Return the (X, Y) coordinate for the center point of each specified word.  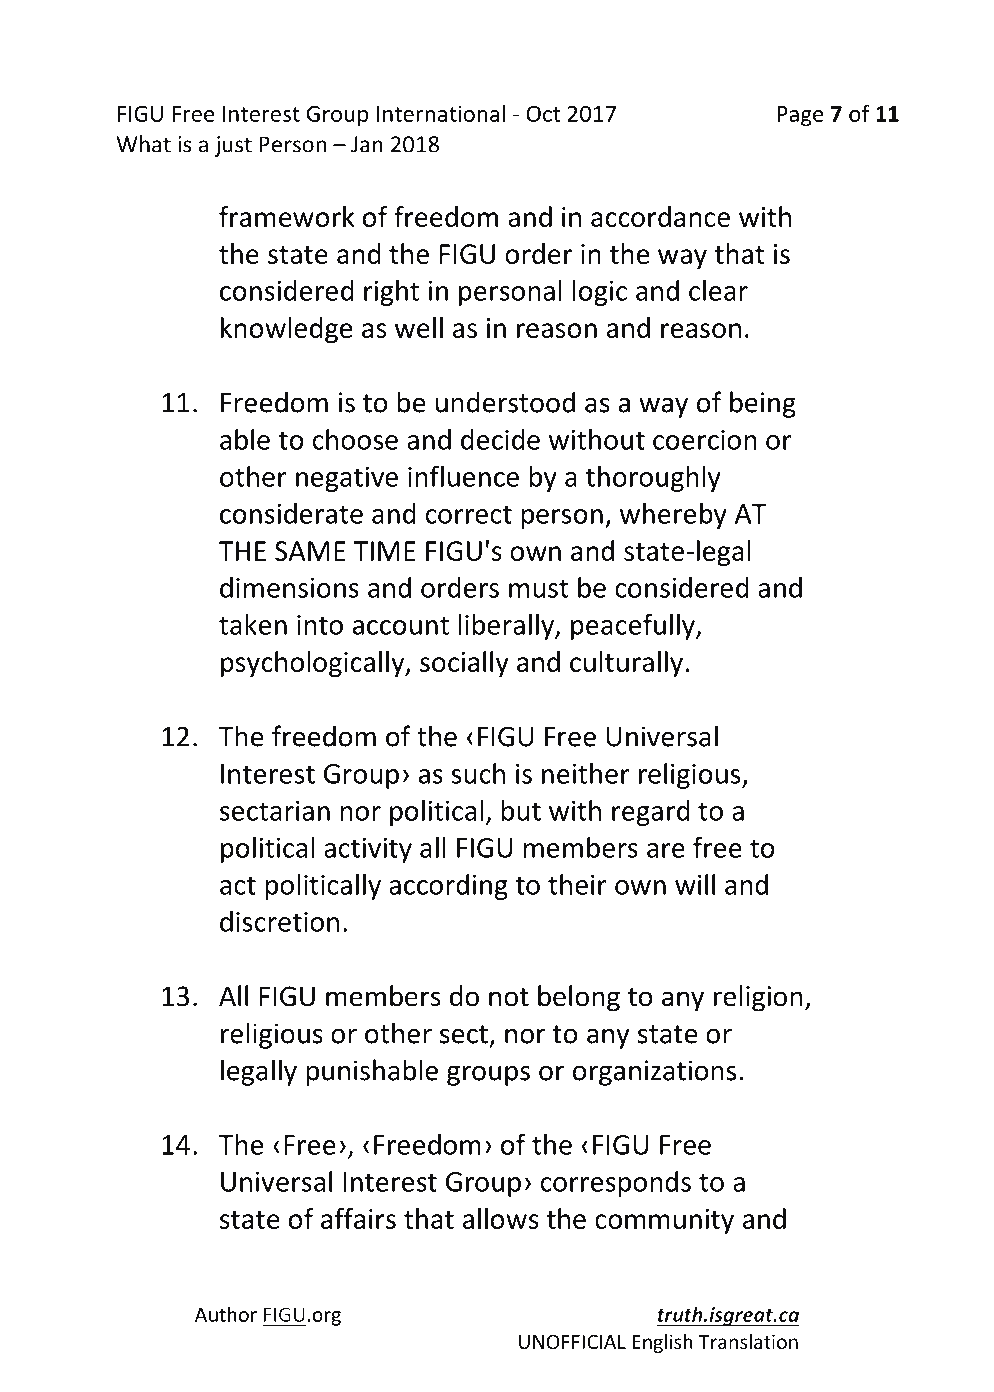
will (695, 884)
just (233, 146)
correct (469, 514)
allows (501, 1218)
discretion (279, 921)
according (448, 887)
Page (800, 116)
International (441, 113)
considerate (291, 513)
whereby (673, 515)
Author (226, 1314)
